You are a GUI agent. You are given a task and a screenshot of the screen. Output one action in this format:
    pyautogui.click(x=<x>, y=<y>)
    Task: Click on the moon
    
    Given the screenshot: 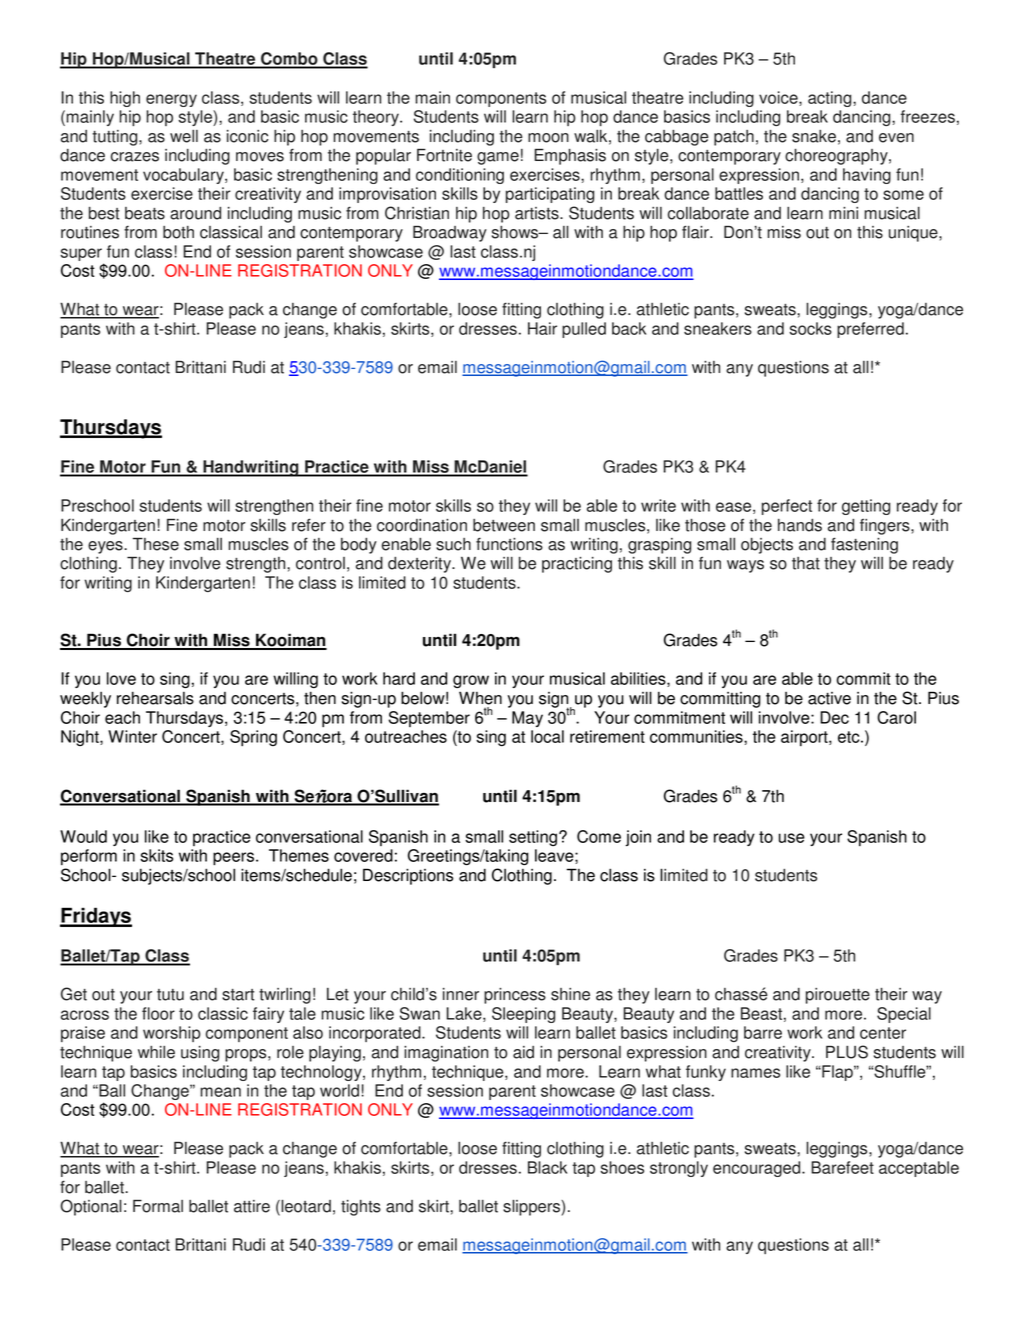 What is the action you would take?
    pyautogui.click(x=548, y=138)
